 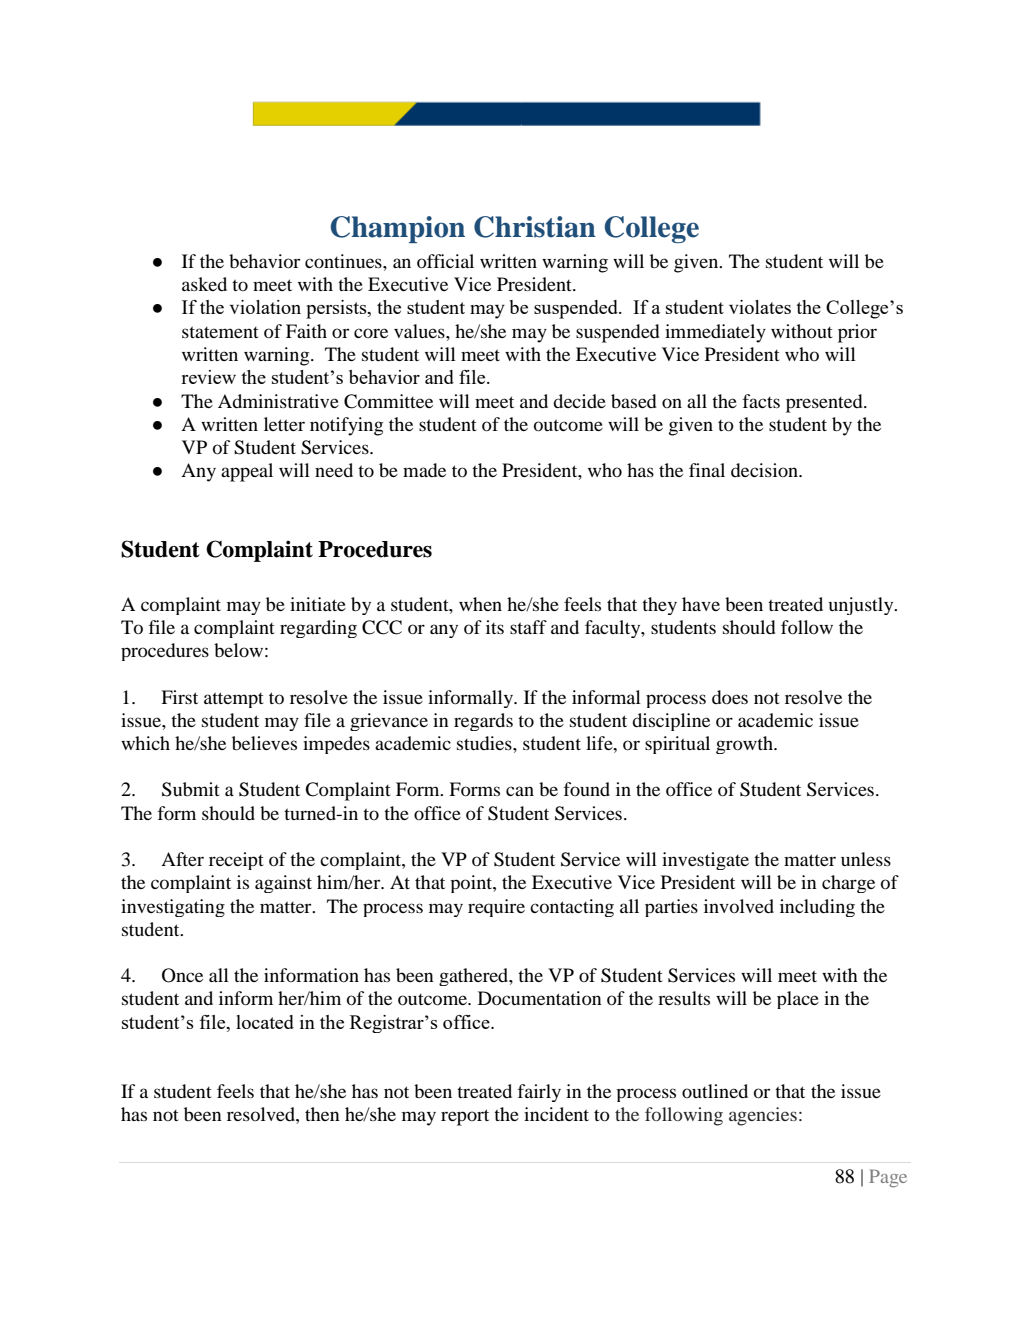 I want to click on initiate, so click(x=318, y=604).
